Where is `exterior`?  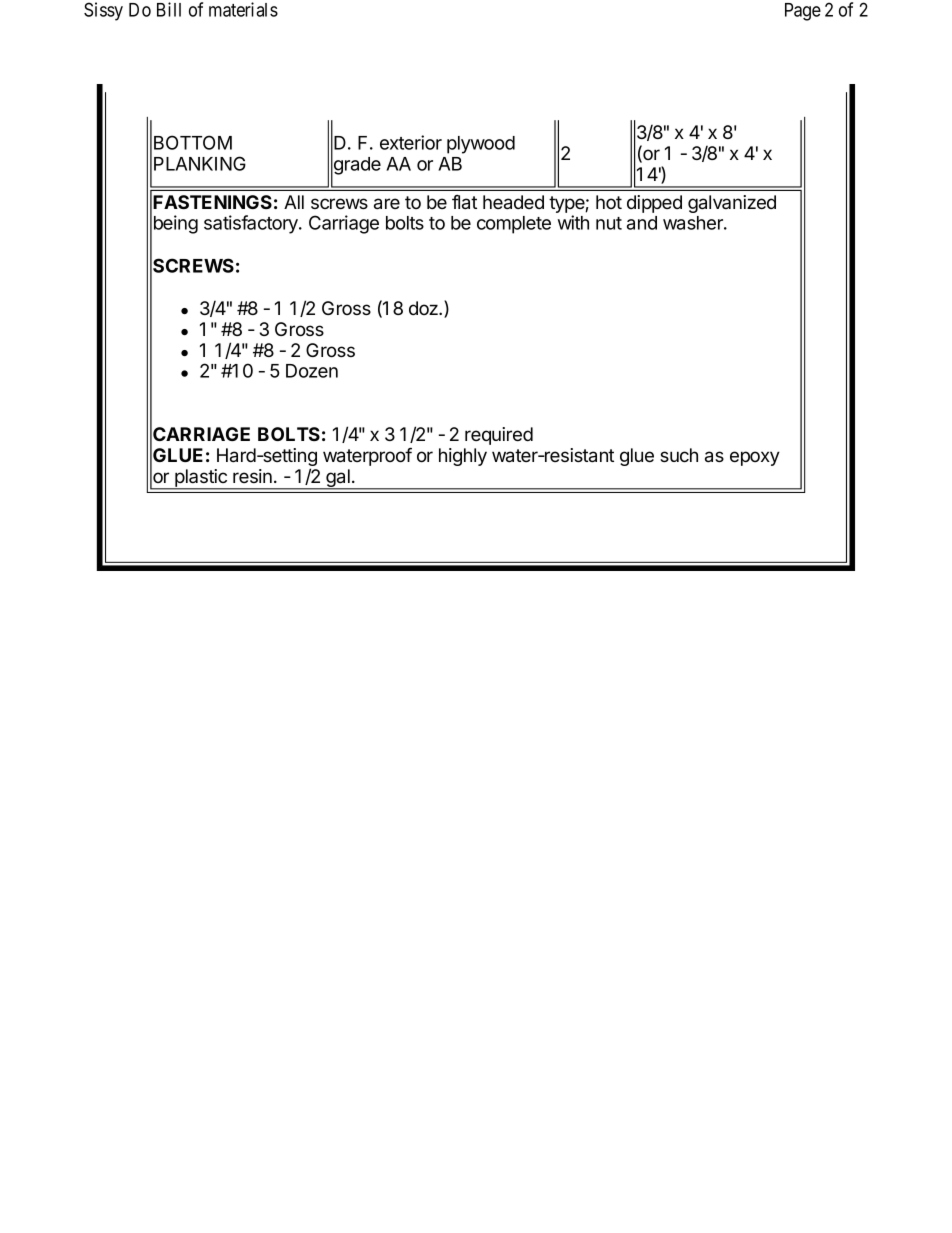 exterior is located at coordinates (411, 142).
